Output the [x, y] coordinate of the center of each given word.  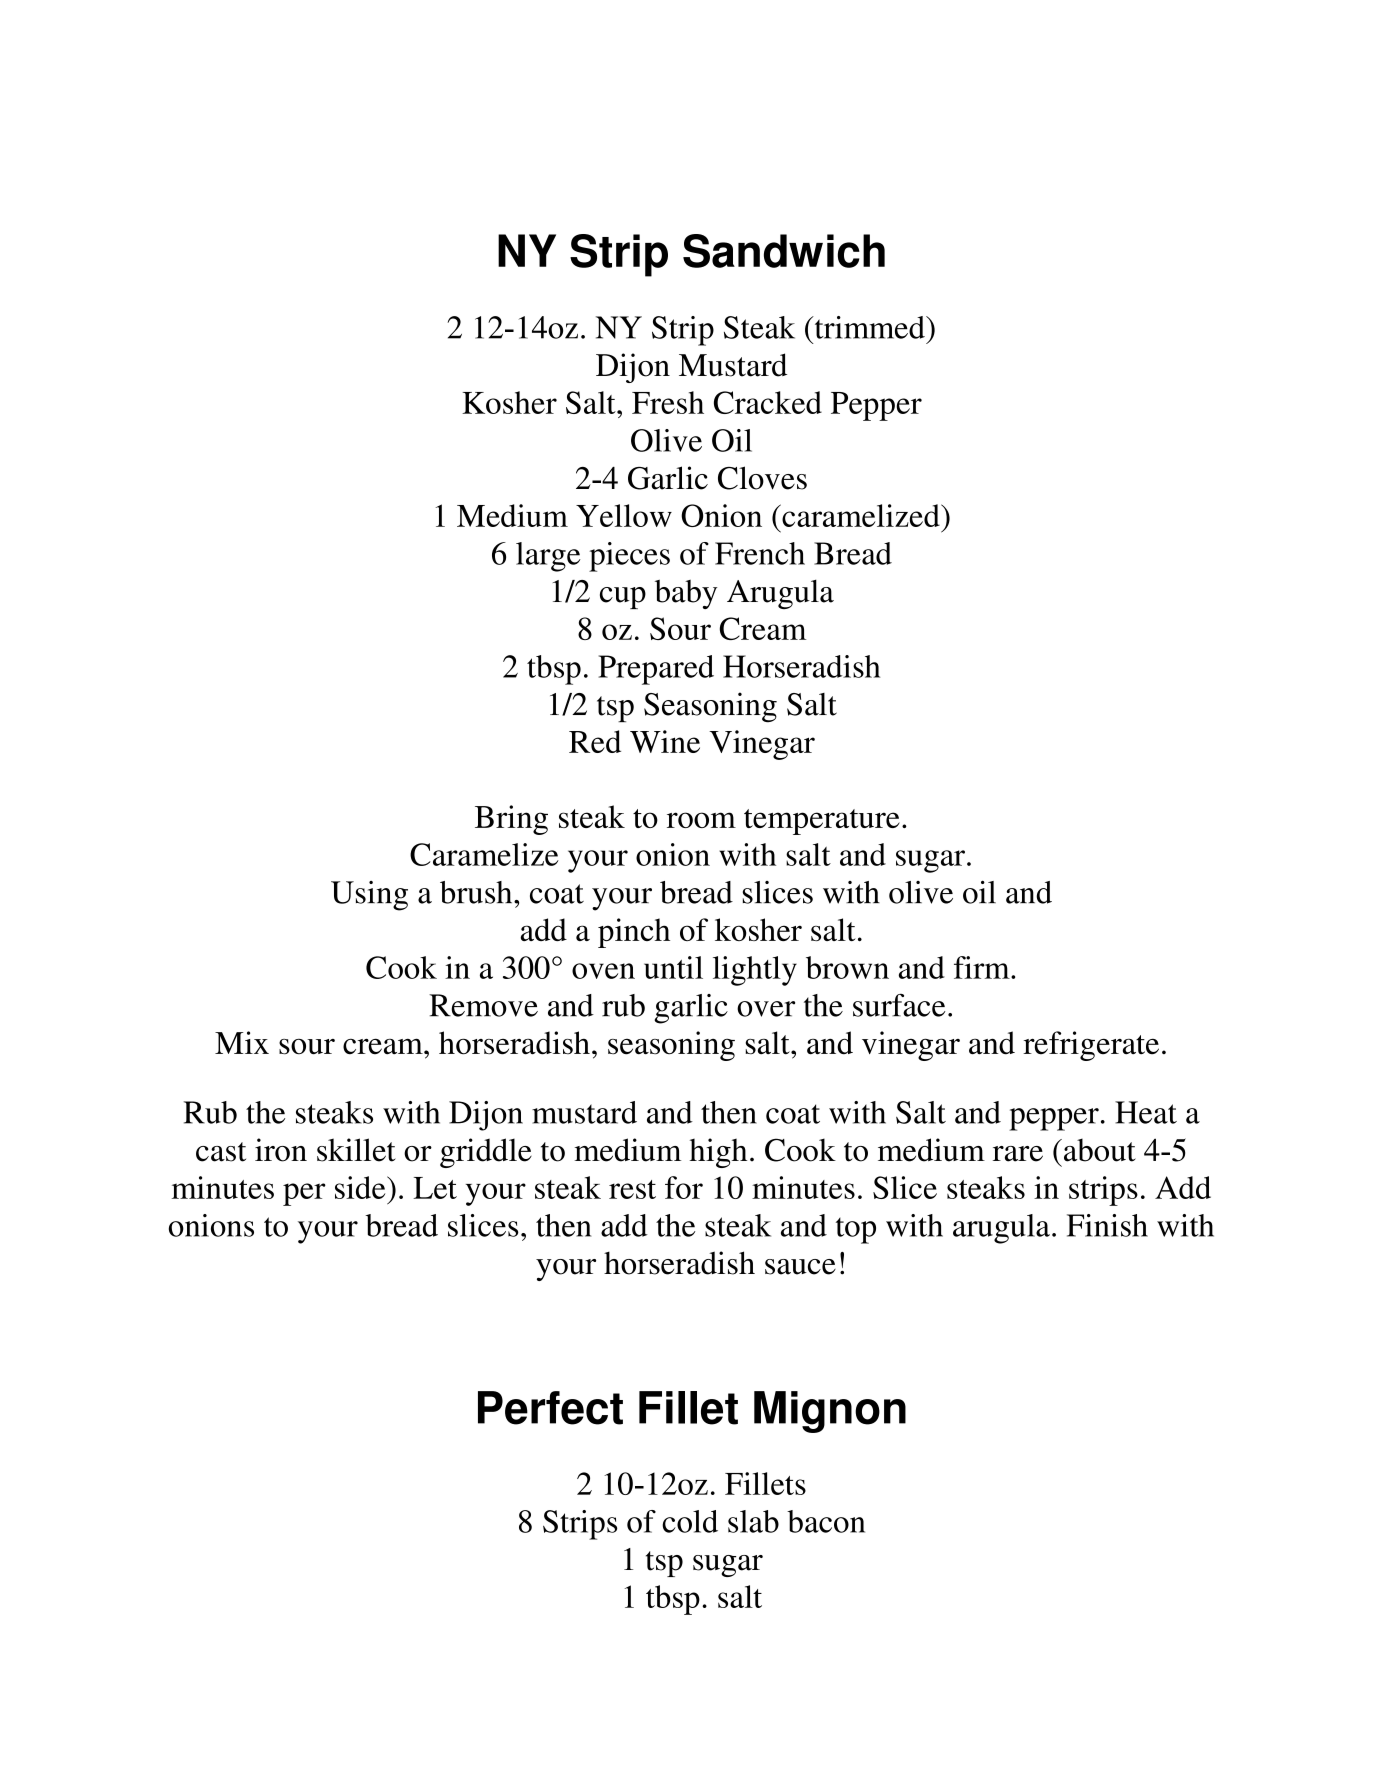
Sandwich [784, 251]
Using [369, 896]
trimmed [869, 327]
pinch [634, 933]
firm [983, 967]
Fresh [668, 402]
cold [690, 1521]
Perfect [550, 1408]
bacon [826, 1521]
